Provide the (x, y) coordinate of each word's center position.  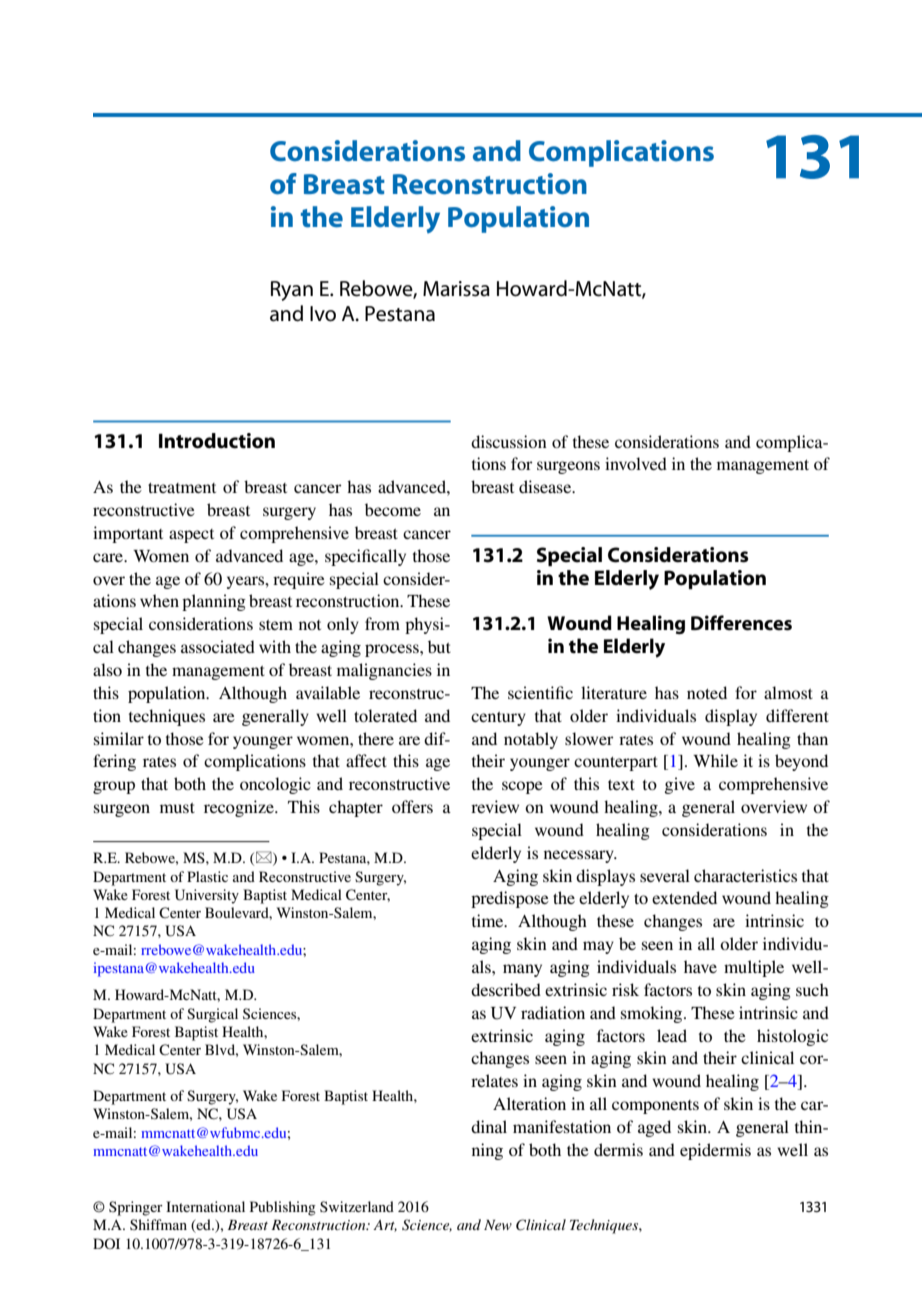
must (177, 808)
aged (654, 1128)
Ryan (292, 291)
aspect (191, 536)
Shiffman (158, 1224)
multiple (754, 968)
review (495, 806)
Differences (741, 623)
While (715, 760)
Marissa (456, 289)
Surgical (212, 1015)
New (498, 1225)
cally (388, 557)
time (489, 920)
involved (636, 463)
